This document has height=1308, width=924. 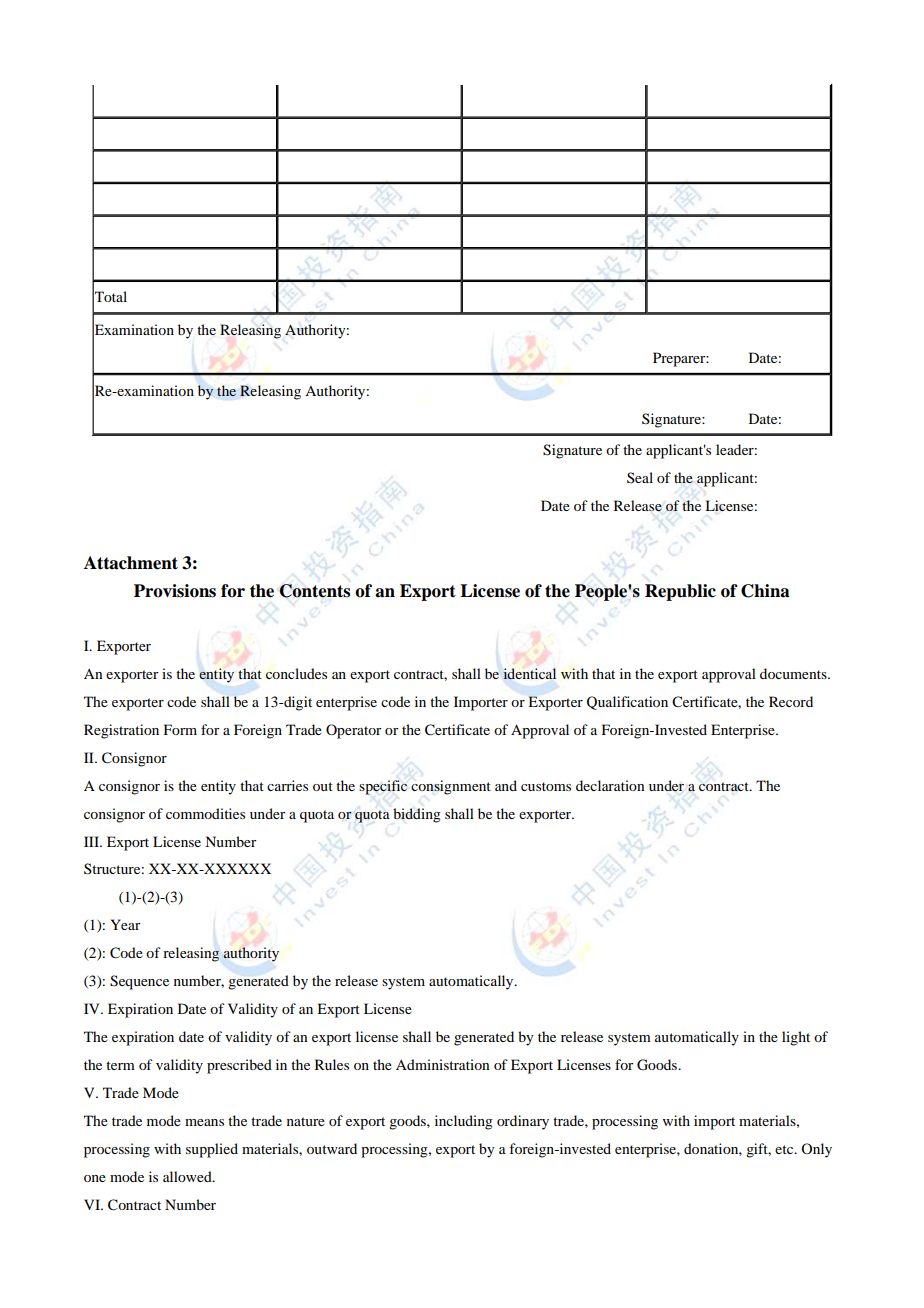 I want to click on supplied, so click(x=212, y=1150).
